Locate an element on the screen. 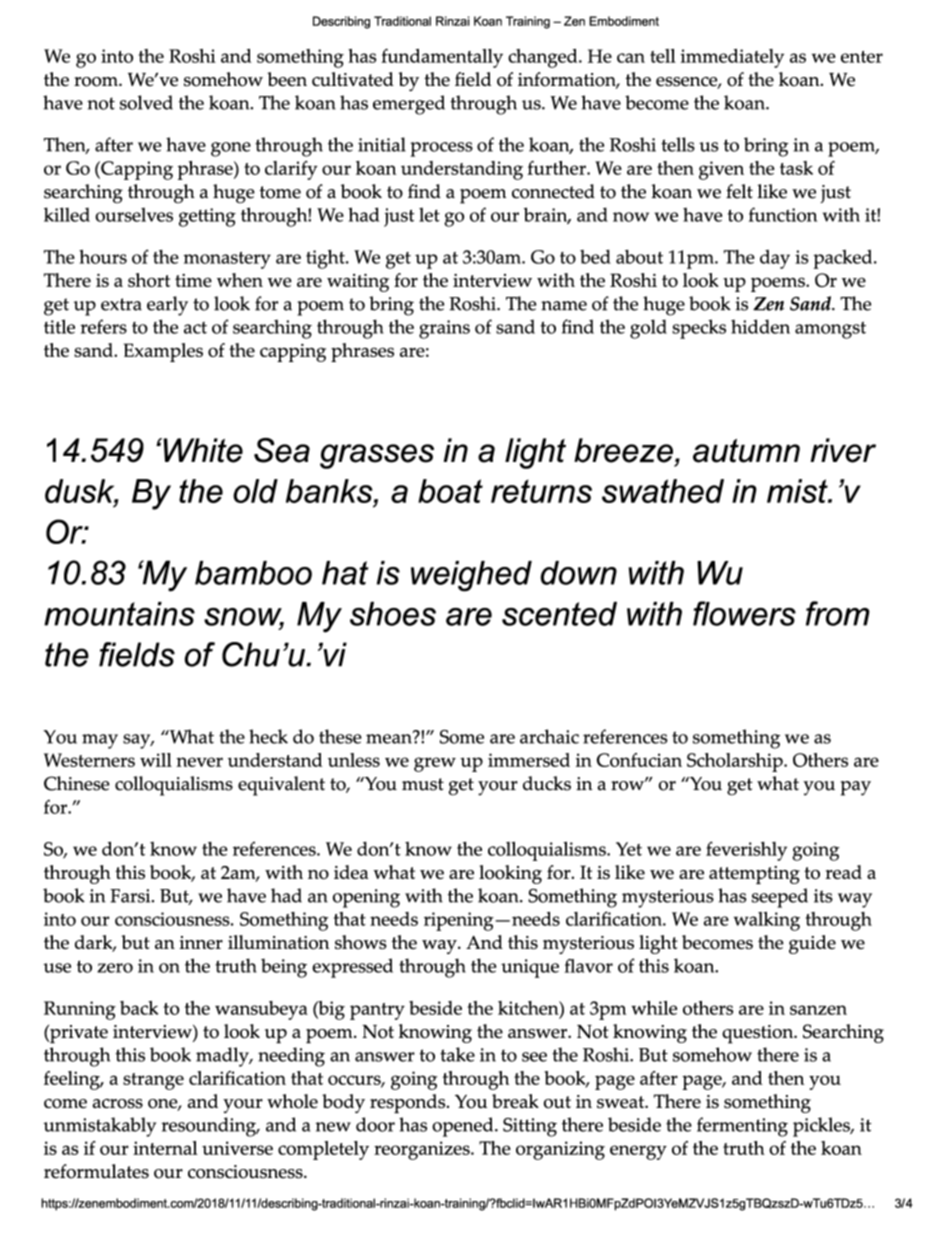  flowers is located at coordinates (744, 613).
